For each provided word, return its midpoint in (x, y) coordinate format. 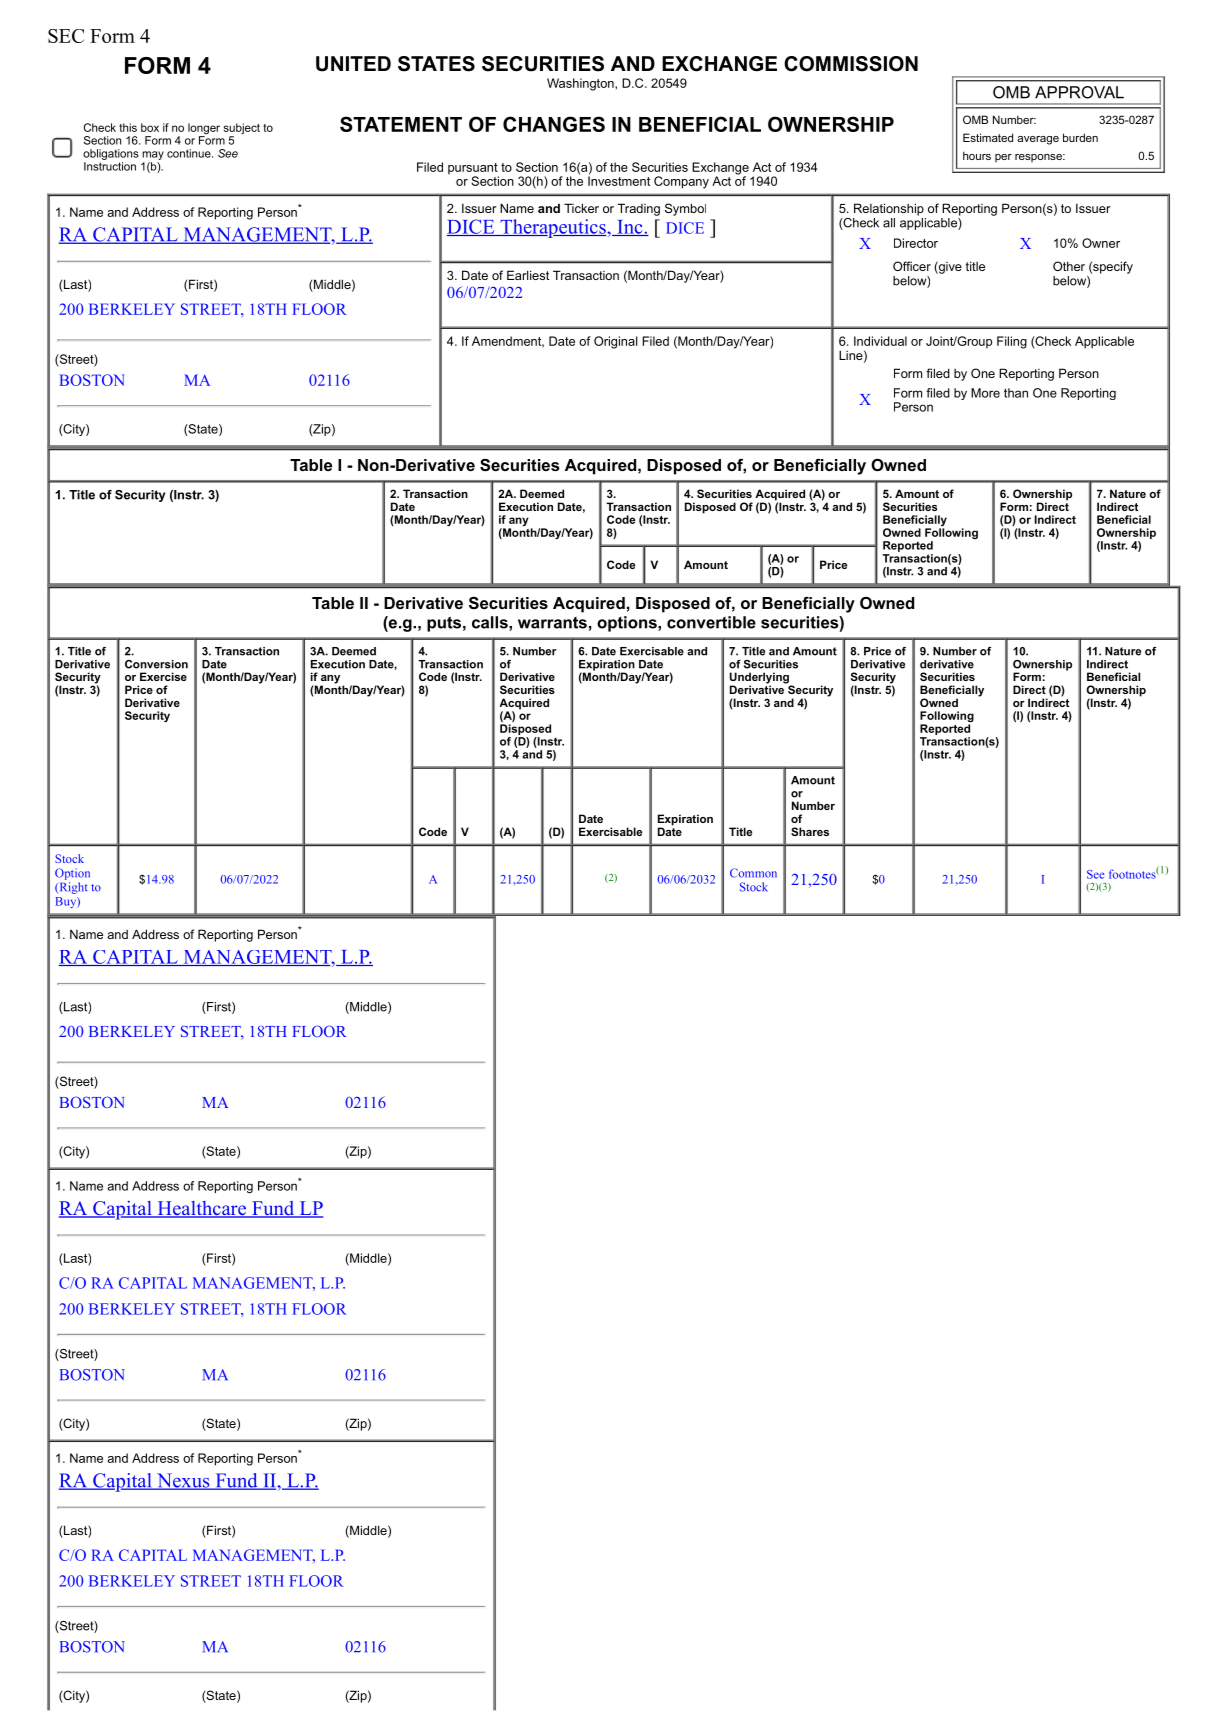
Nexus (183, 1481)
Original (616, 342)
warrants (552, 623)
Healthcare (201, 1209)
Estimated (988, 137)
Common (753, 873)
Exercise (163, 676)
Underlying (760, 679)
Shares (810, 831)
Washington (581, 84)
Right (72, 888)
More (985, 393)
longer (204, 130)
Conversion (156, 664)
